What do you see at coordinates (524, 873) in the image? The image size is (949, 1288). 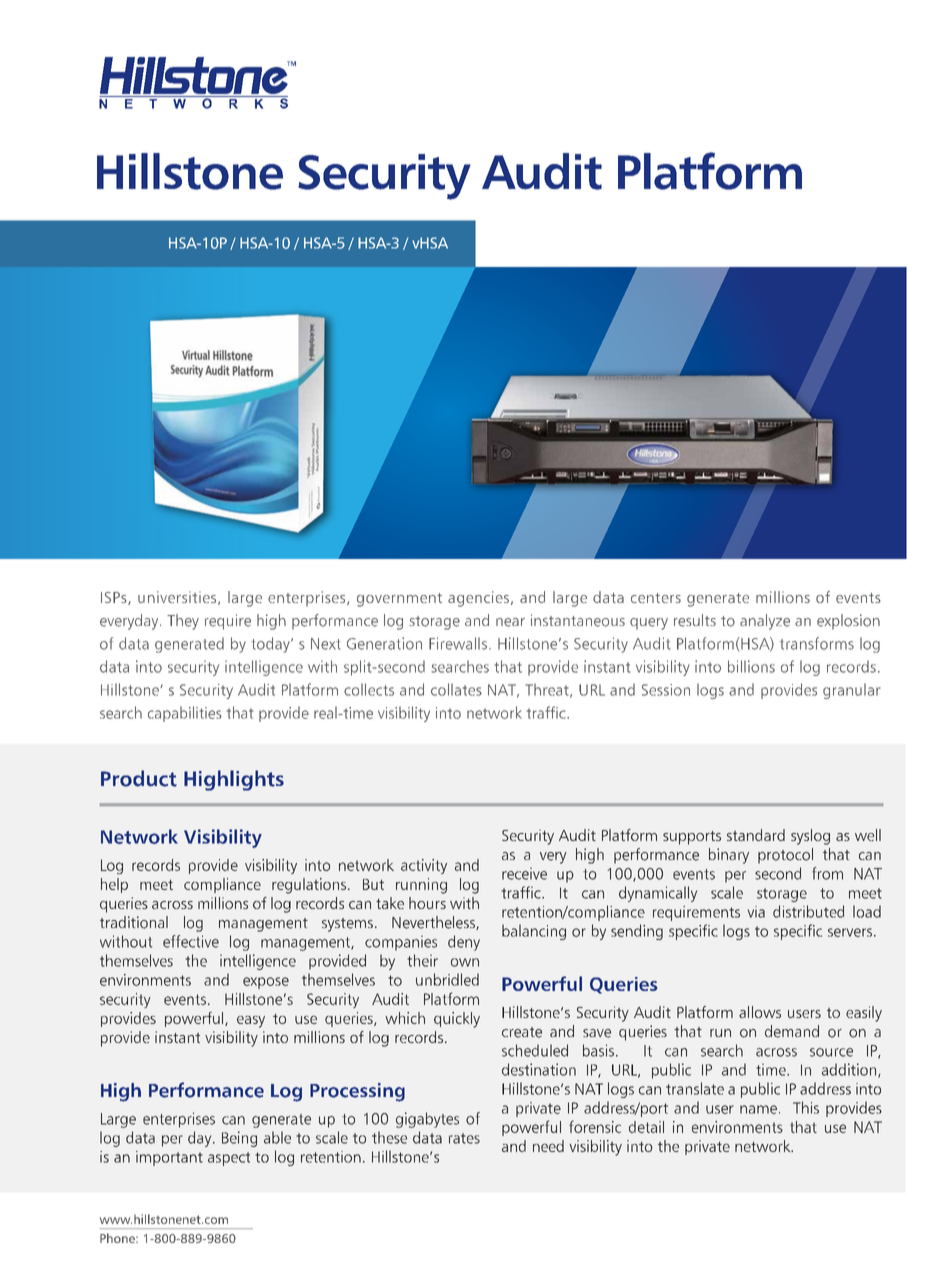 I see `receive` at bounding box center [524, 873].
